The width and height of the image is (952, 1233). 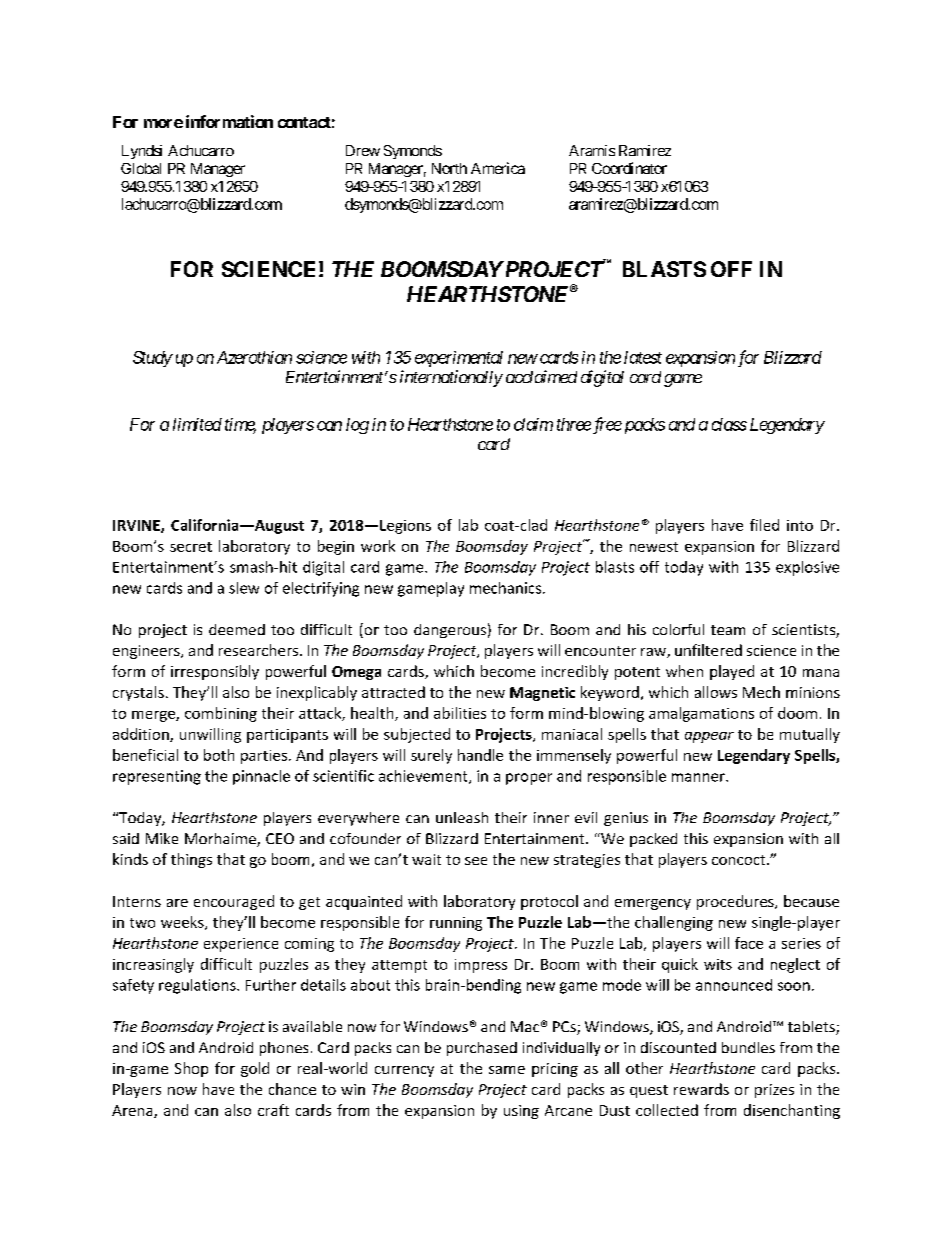 I want to click on encouraged, so click(x=234, y=902).
